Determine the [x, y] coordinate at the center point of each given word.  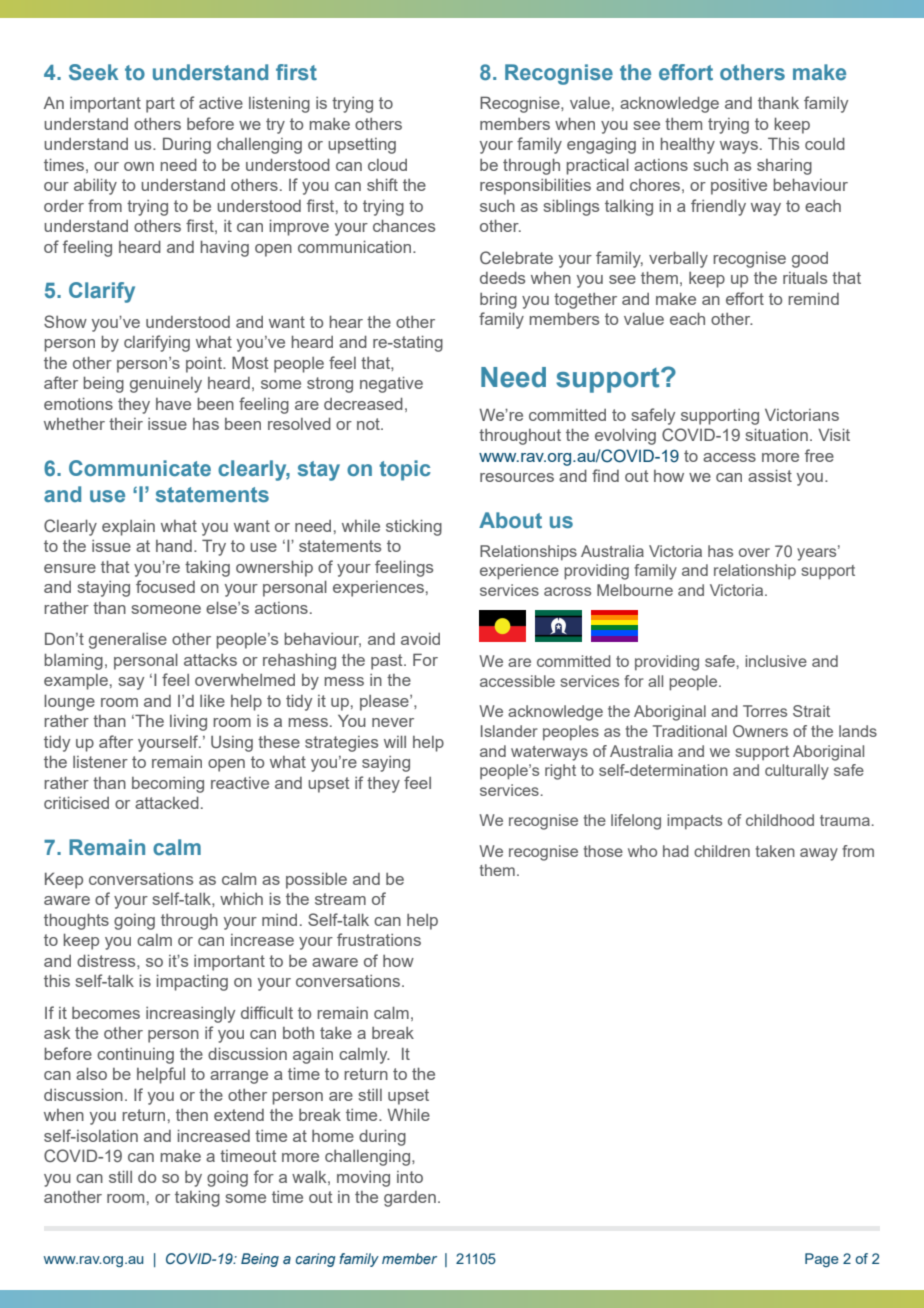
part [160, 105]
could [825, 143]
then [192, 1115]
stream [340, 899]
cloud [387, 165]
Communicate [140, 468]
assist [770, 475]
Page [822, 1260]
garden [410, 1199]
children [722, 851]
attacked [167, 802]
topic [405, 470]
